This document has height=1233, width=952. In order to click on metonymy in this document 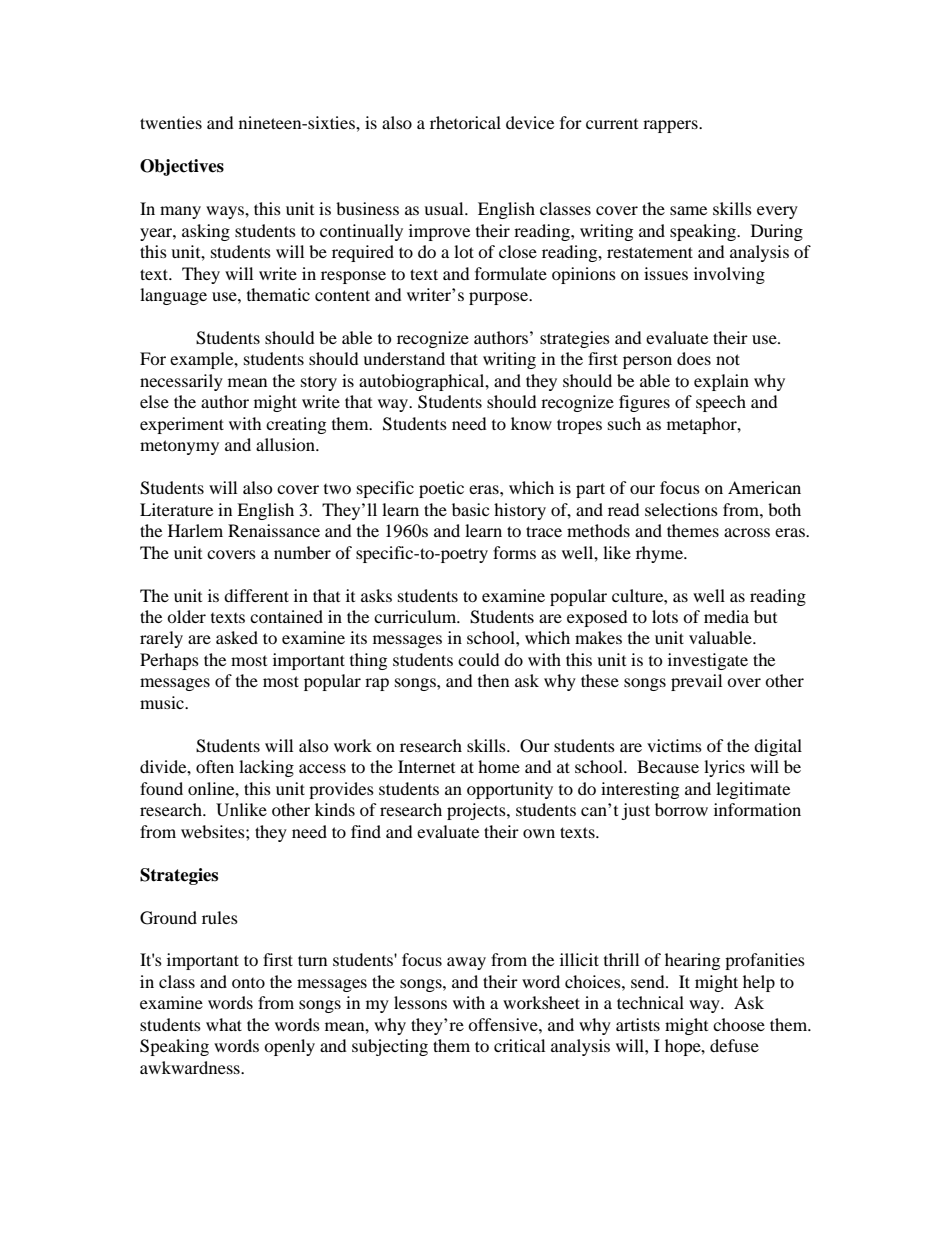, I will do `click(179, 447)`.
